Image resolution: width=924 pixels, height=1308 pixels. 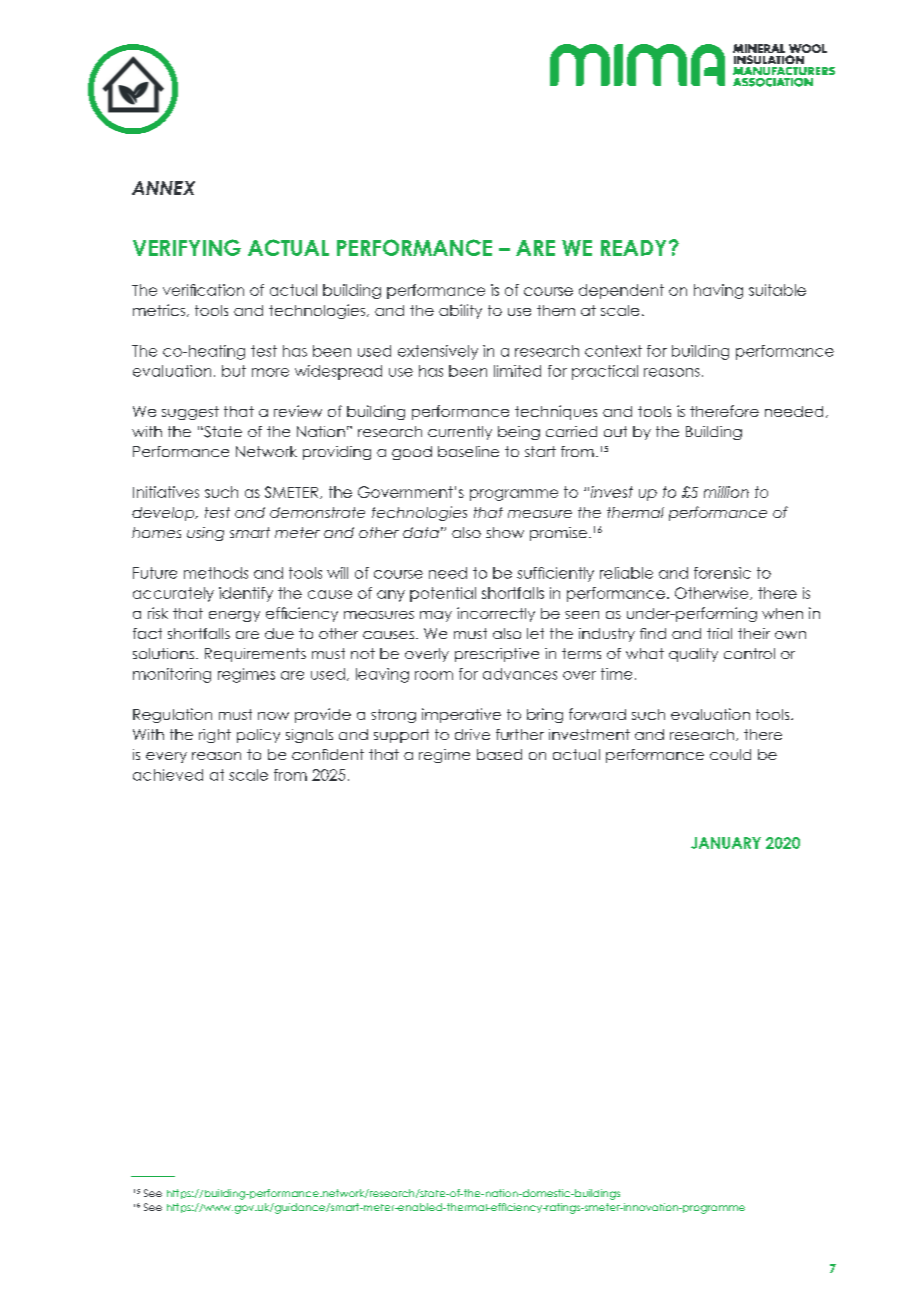 What do you see at coordinates (633, 248) in the screenshot?
I see `READY` at bounding box center [633, 248].
